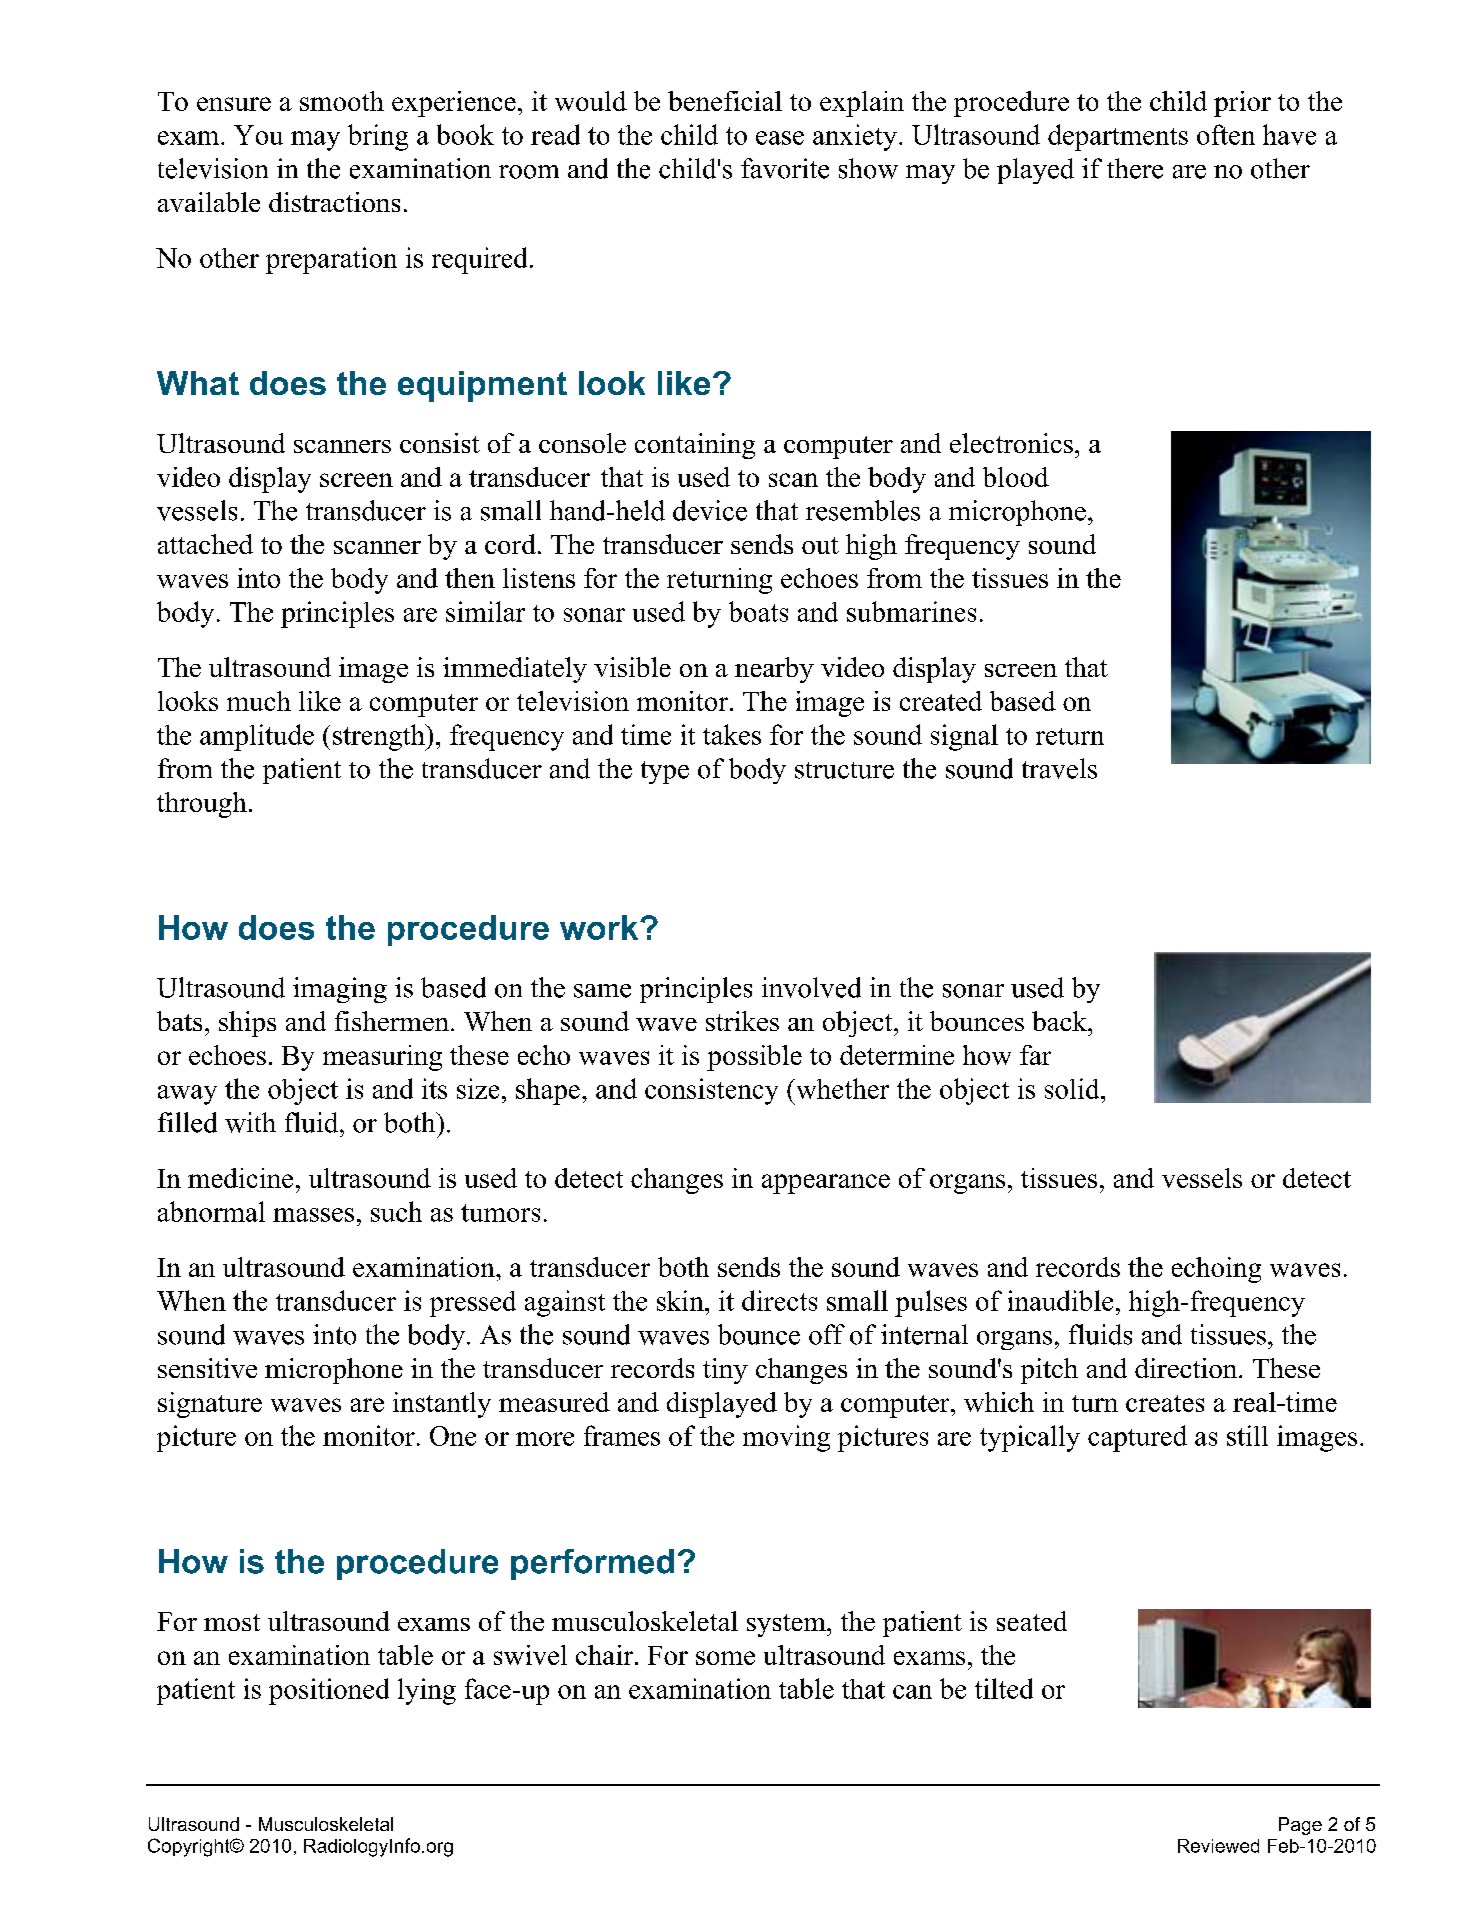 The image size is (1475, 1908). What do you see at coordinates (1135, 168) in the image?
I see `there` at bounding box center [1135, 168].
